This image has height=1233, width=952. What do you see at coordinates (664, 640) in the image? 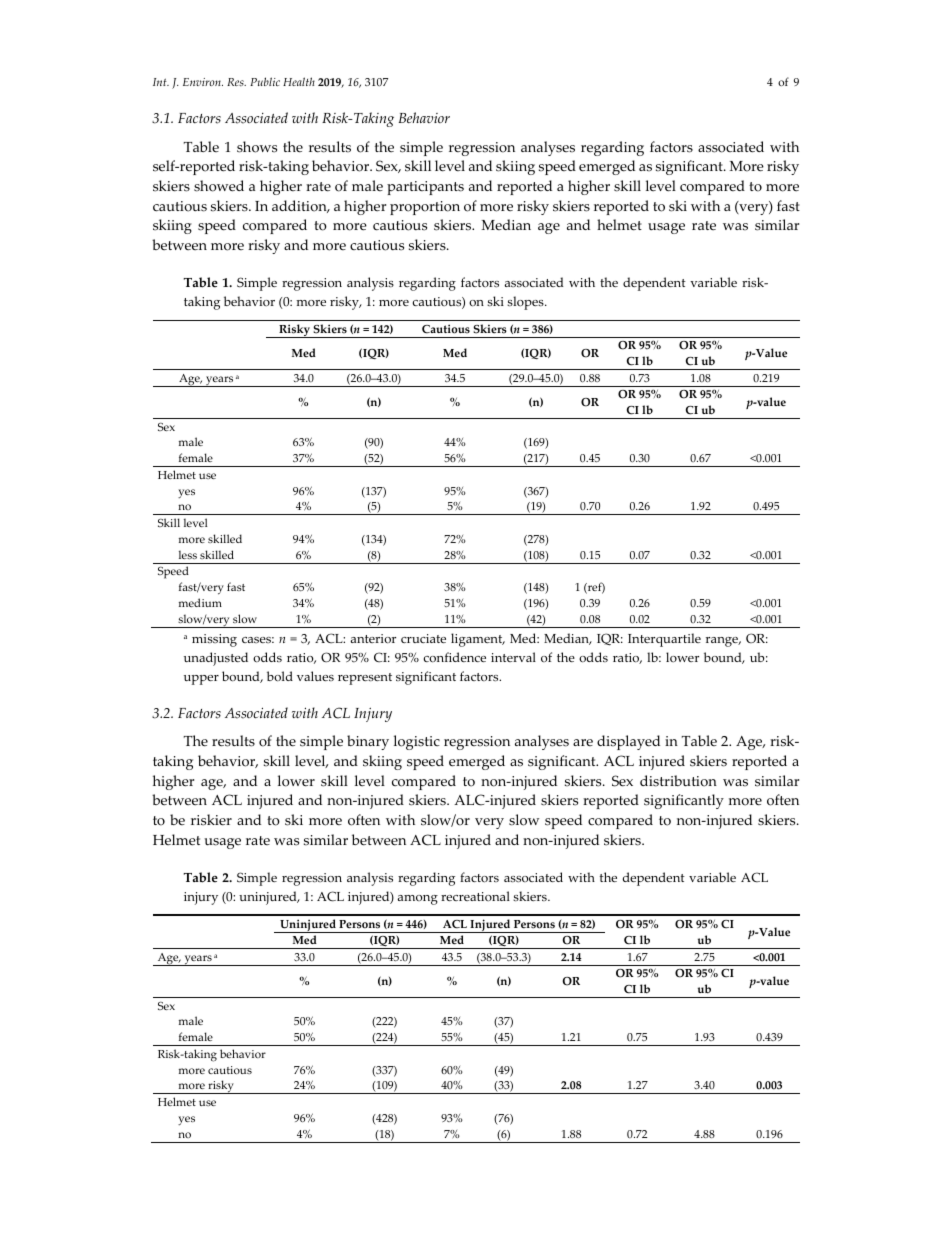
I see `Interquartile` at bounding box center [664, 640].
